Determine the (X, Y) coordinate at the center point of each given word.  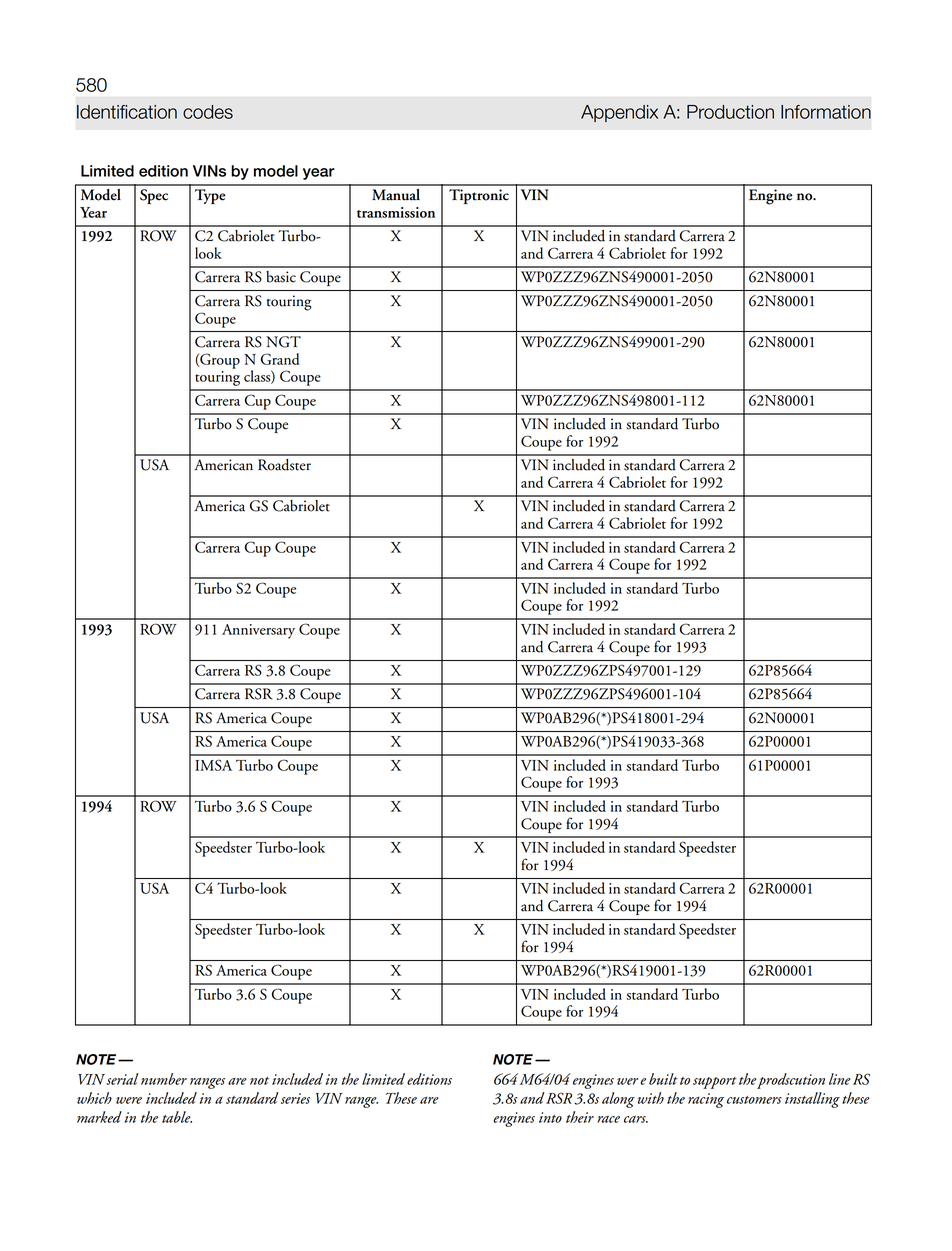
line (839, 1079)
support (715, 1083)
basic (281, 277)
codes (208, 112)
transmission (396, 212)
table (177, 1117)
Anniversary (258, 631)
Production (730, 112)
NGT (283, 342)
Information (826, 112)
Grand (280, 359)
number (164, 1079)
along (618, 1100)
